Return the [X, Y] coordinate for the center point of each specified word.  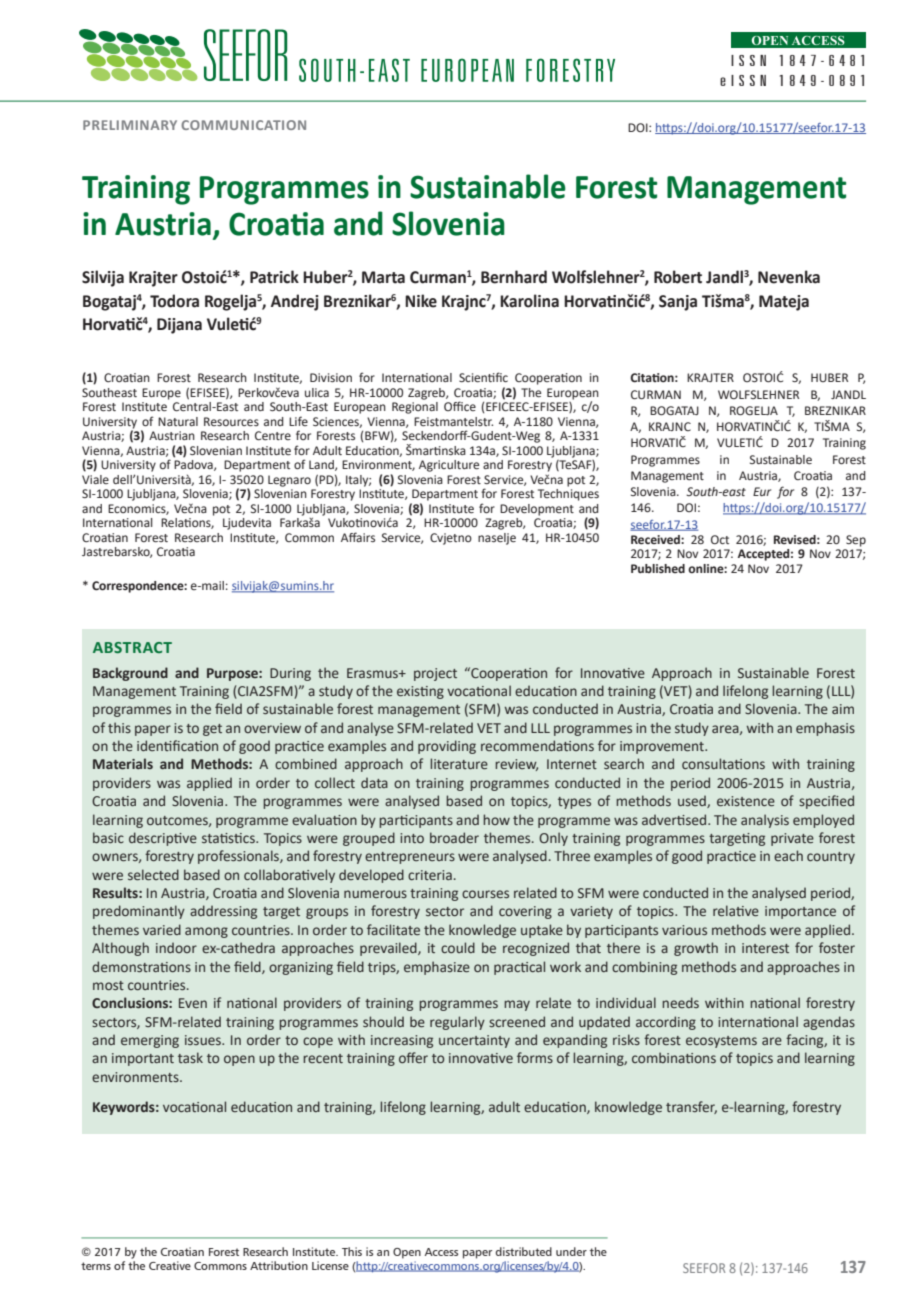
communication [243, 125]
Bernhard [514, 277]
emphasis [825, 729]
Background [130, 674]
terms [96, 1266]
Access [441, 1252]
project [435, 674]
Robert [678, 277]
